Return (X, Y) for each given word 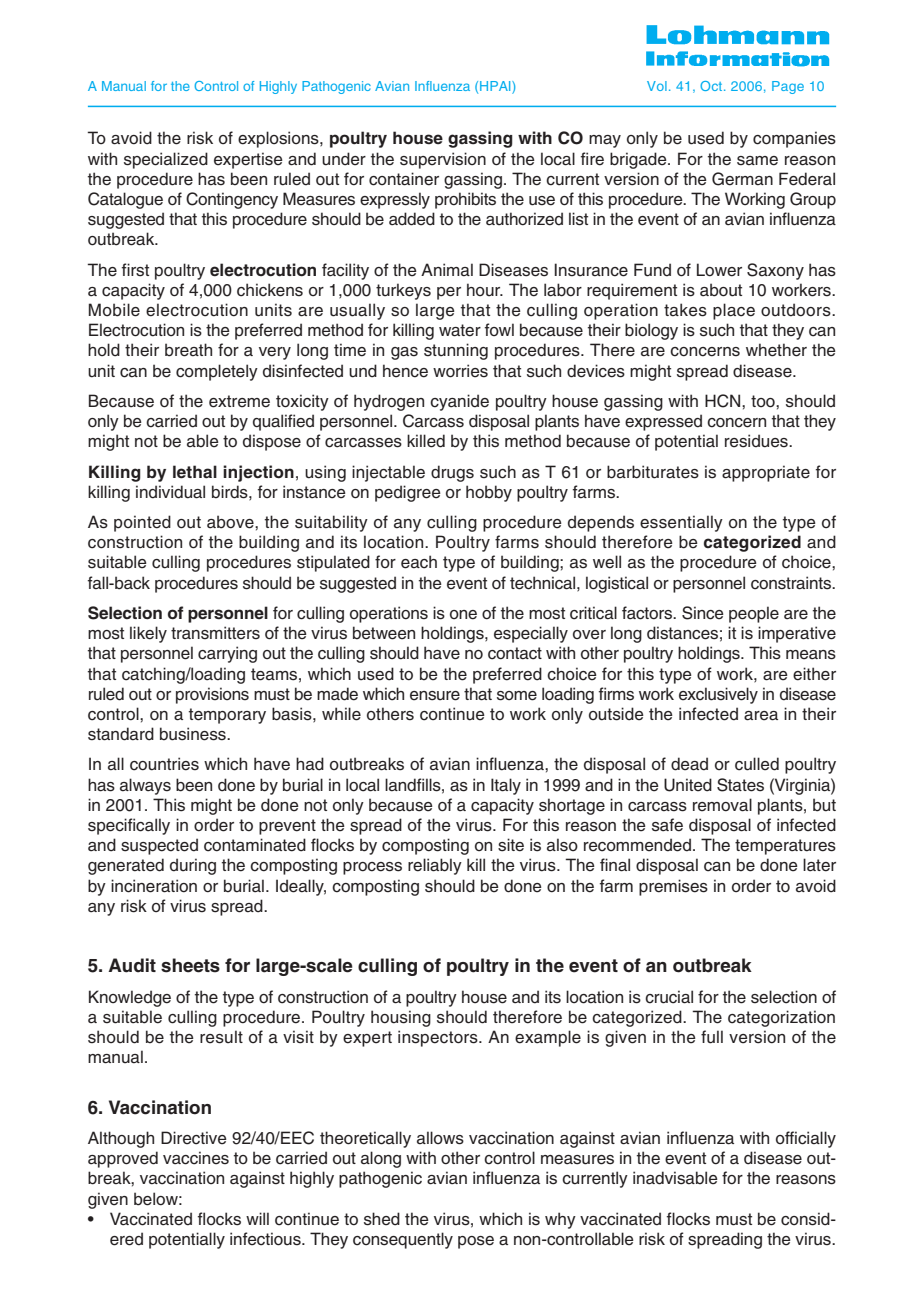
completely (217, 372)
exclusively (718, 695)
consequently (403, 1240)
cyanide (459, 402)
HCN (724, 401)
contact (515, 653)
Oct (712, 86)
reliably (435, 866)
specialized (166, 160)
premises (673, 887)
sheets (190, 965)
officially (806, 1139)
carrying (227, 654)
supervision (443, 160)
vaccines (196, 1158)
